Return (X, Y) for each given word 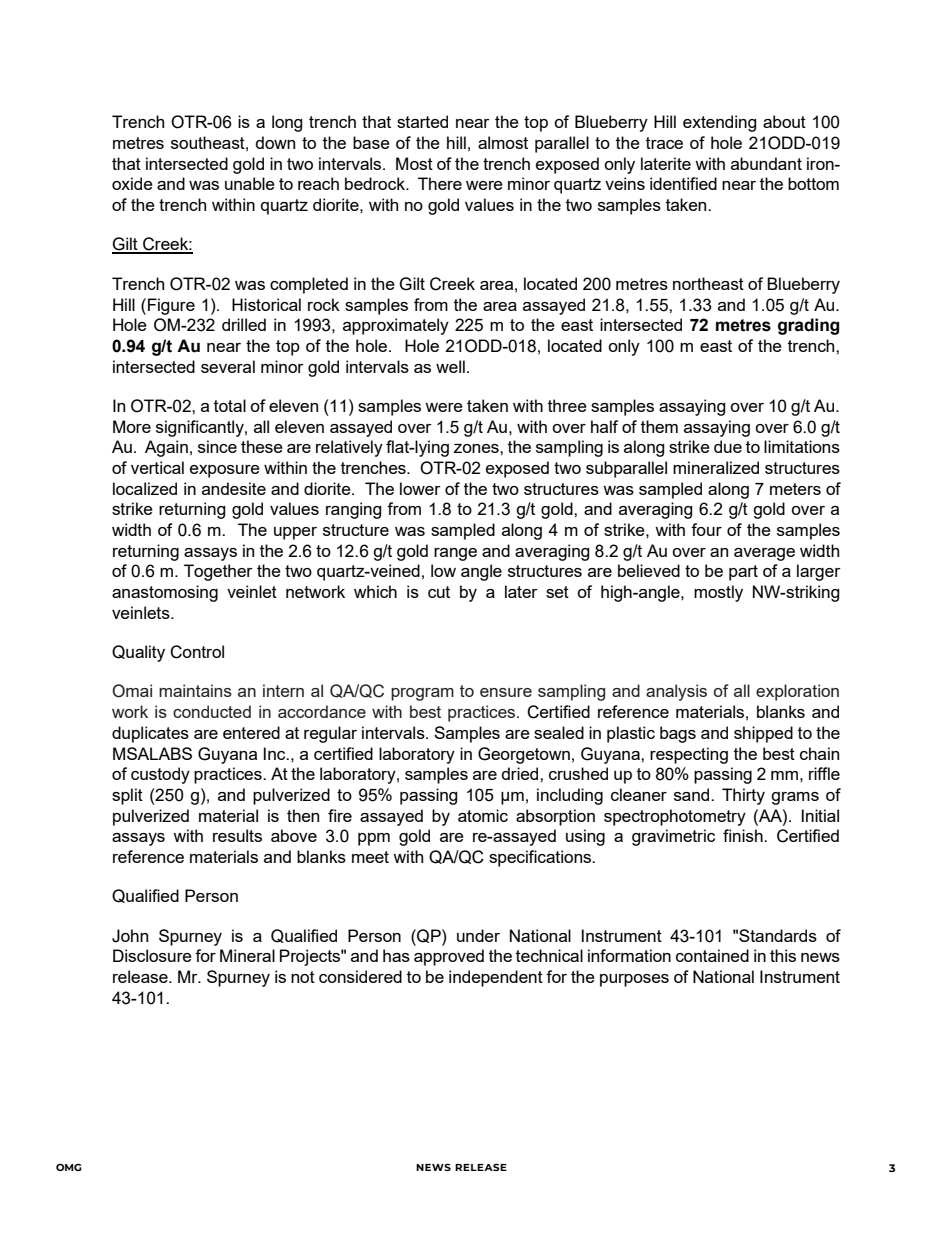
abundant (766, 163)
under (478, 935)
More (132, 426)
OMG (69, 1167)
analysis (676, 692)
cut (439, 592)
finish (744, 835)
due (728, 446)
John (130, 936)
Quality (138, 653)
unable (250, 183)
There (440, 183)
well (450, 366)
